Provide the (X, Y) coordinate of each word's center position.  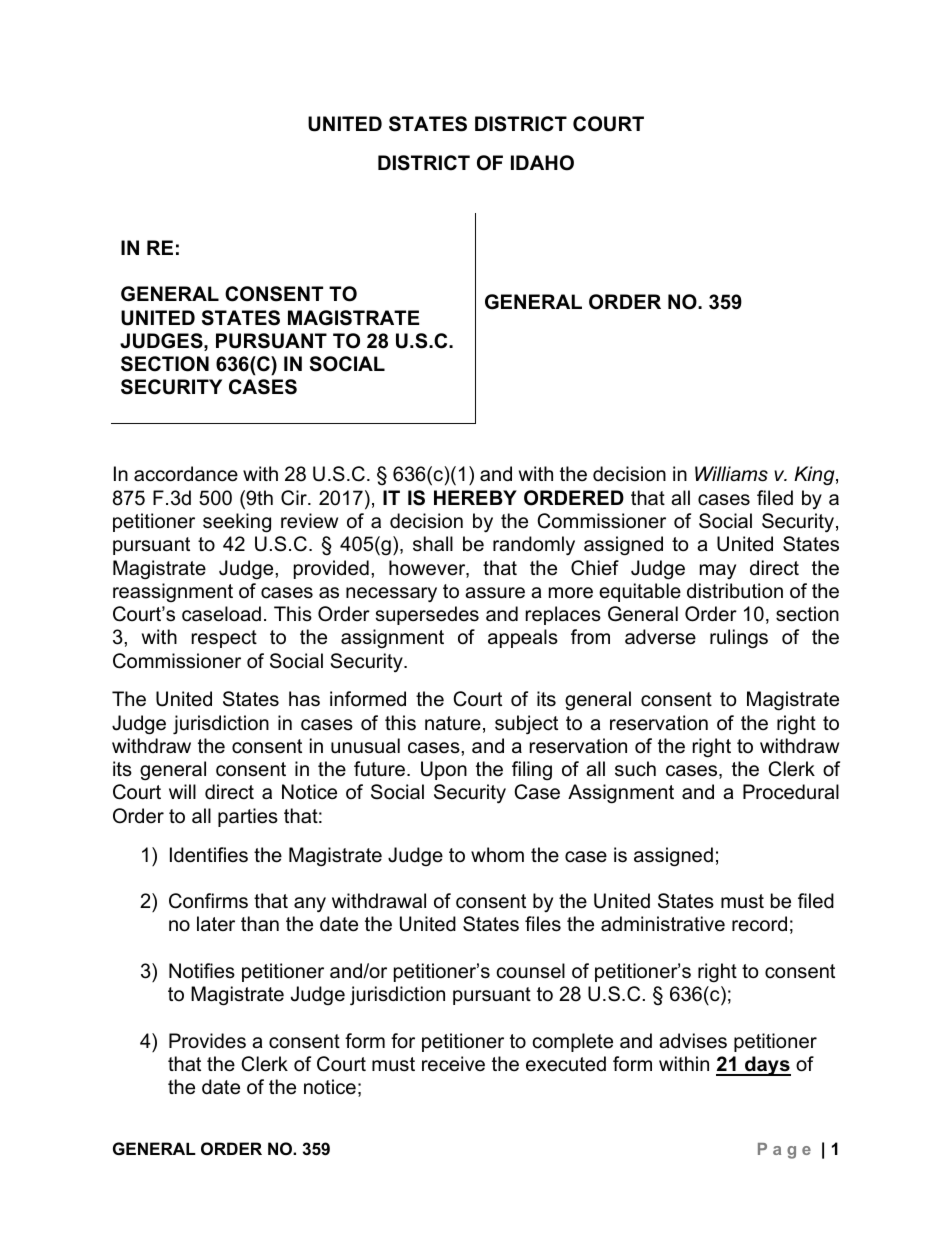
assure (495, 593)
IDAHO (542, 163)
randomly (534, 545)
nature (453, 723)
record (759, 924)
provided (331, 569)
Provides (207, 1041)
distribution (735, 591)
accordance (186, 474)
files (543, 924)
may (718, 571)
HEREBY (475, 497)
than (260, 924)
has (304, 699)
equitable (640, 592)
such (635, 769)
